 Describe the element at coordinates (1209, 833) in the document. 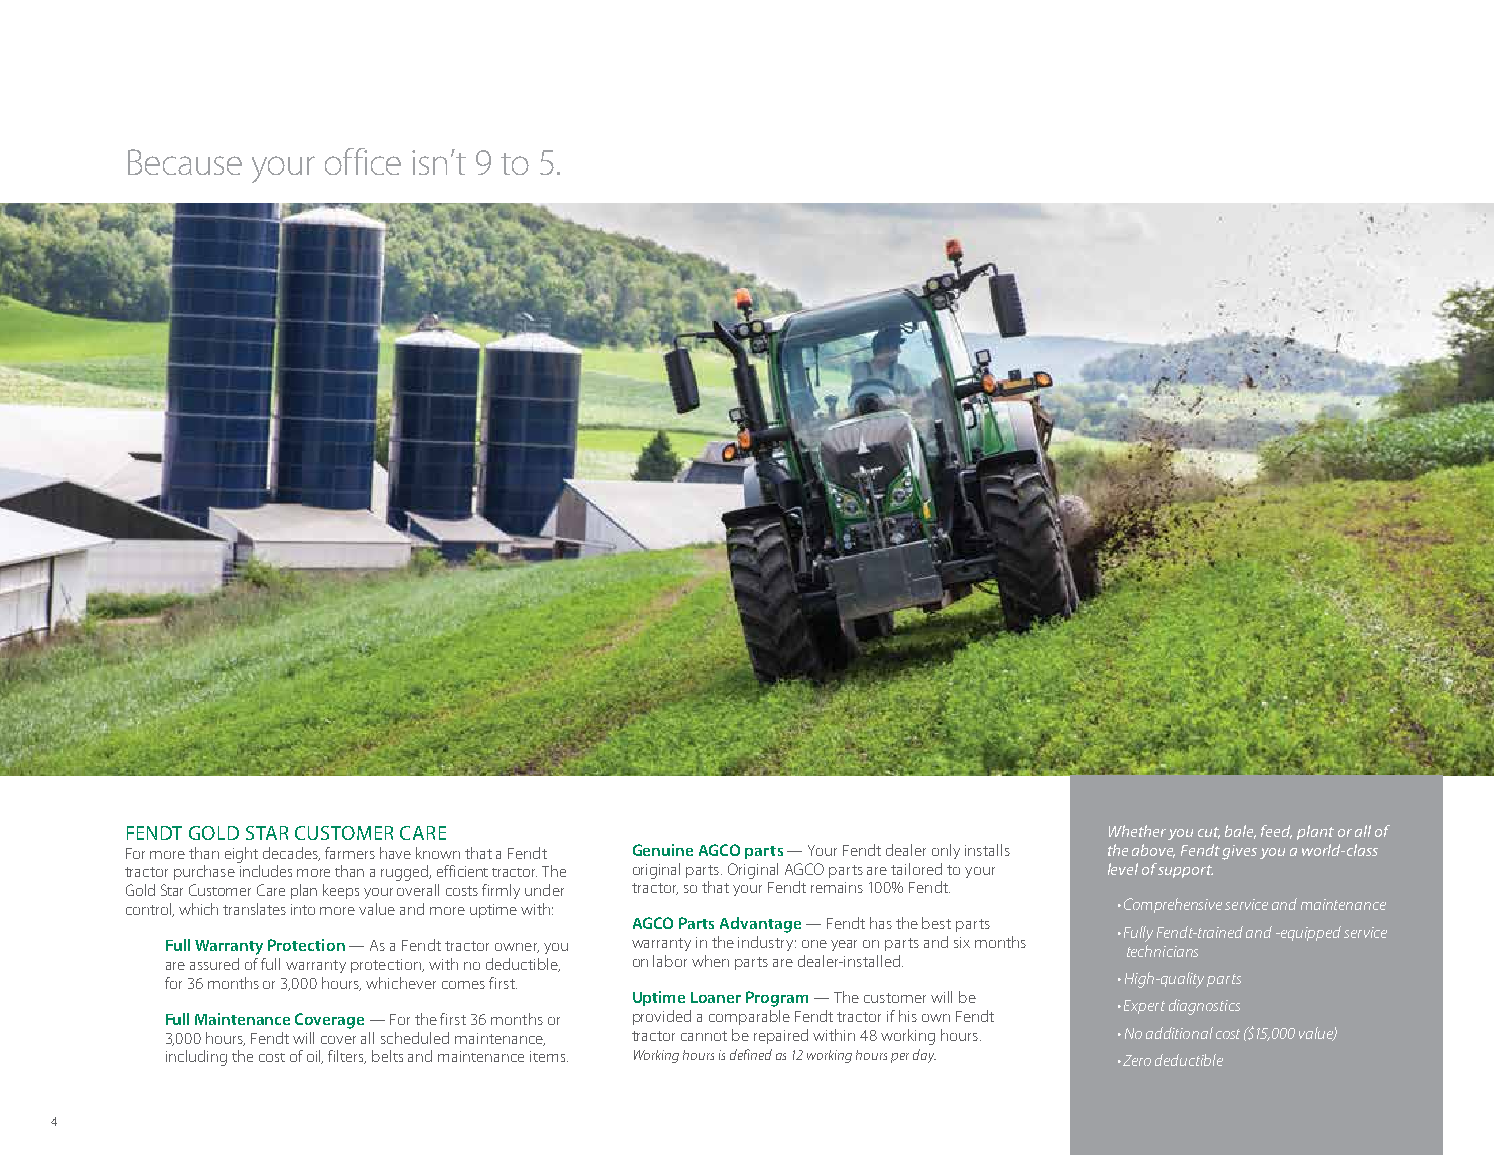

I see `cut` at that location.
